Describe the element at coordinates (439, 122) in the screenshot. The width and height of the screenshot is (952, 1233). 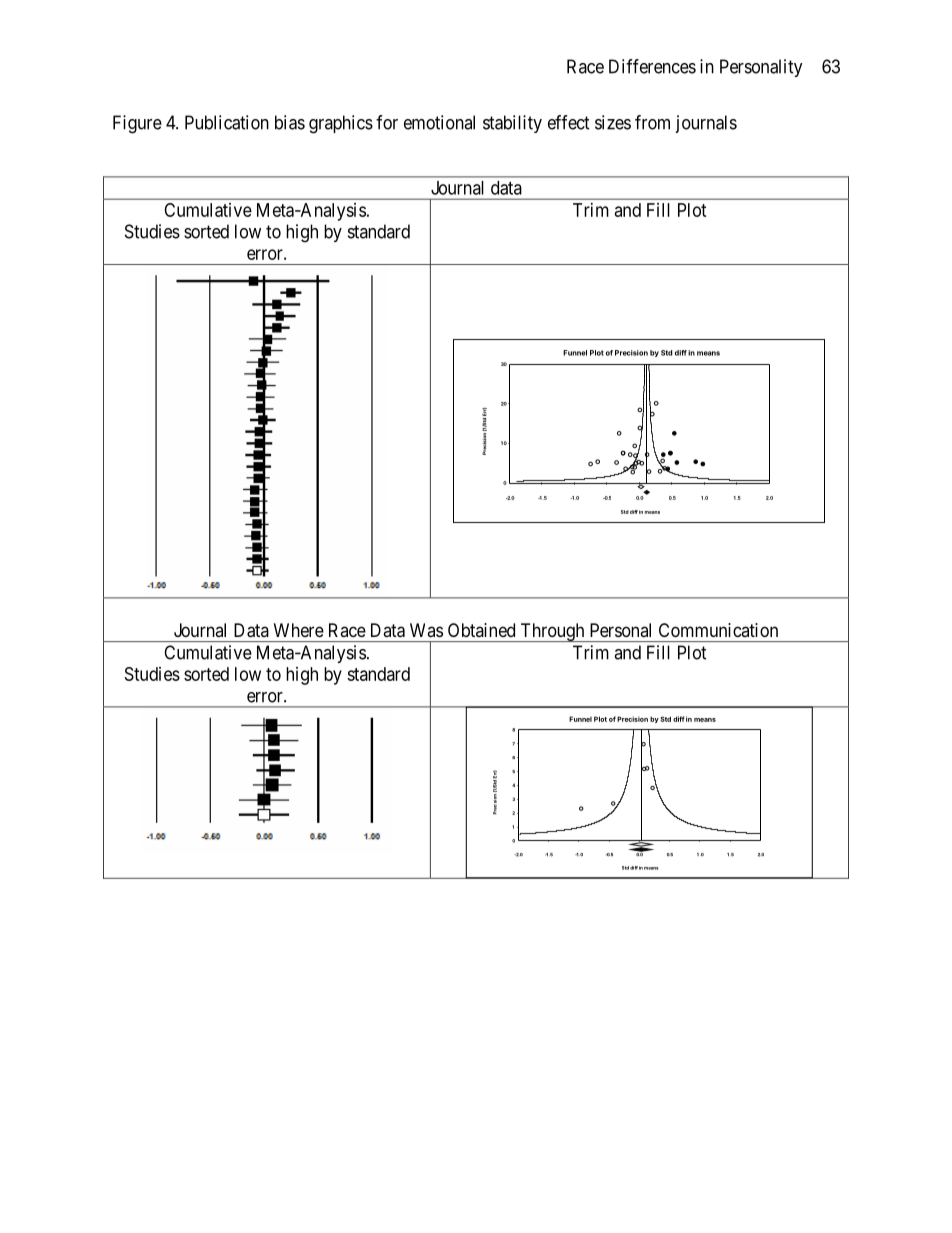
I see `emotional` at that location.
